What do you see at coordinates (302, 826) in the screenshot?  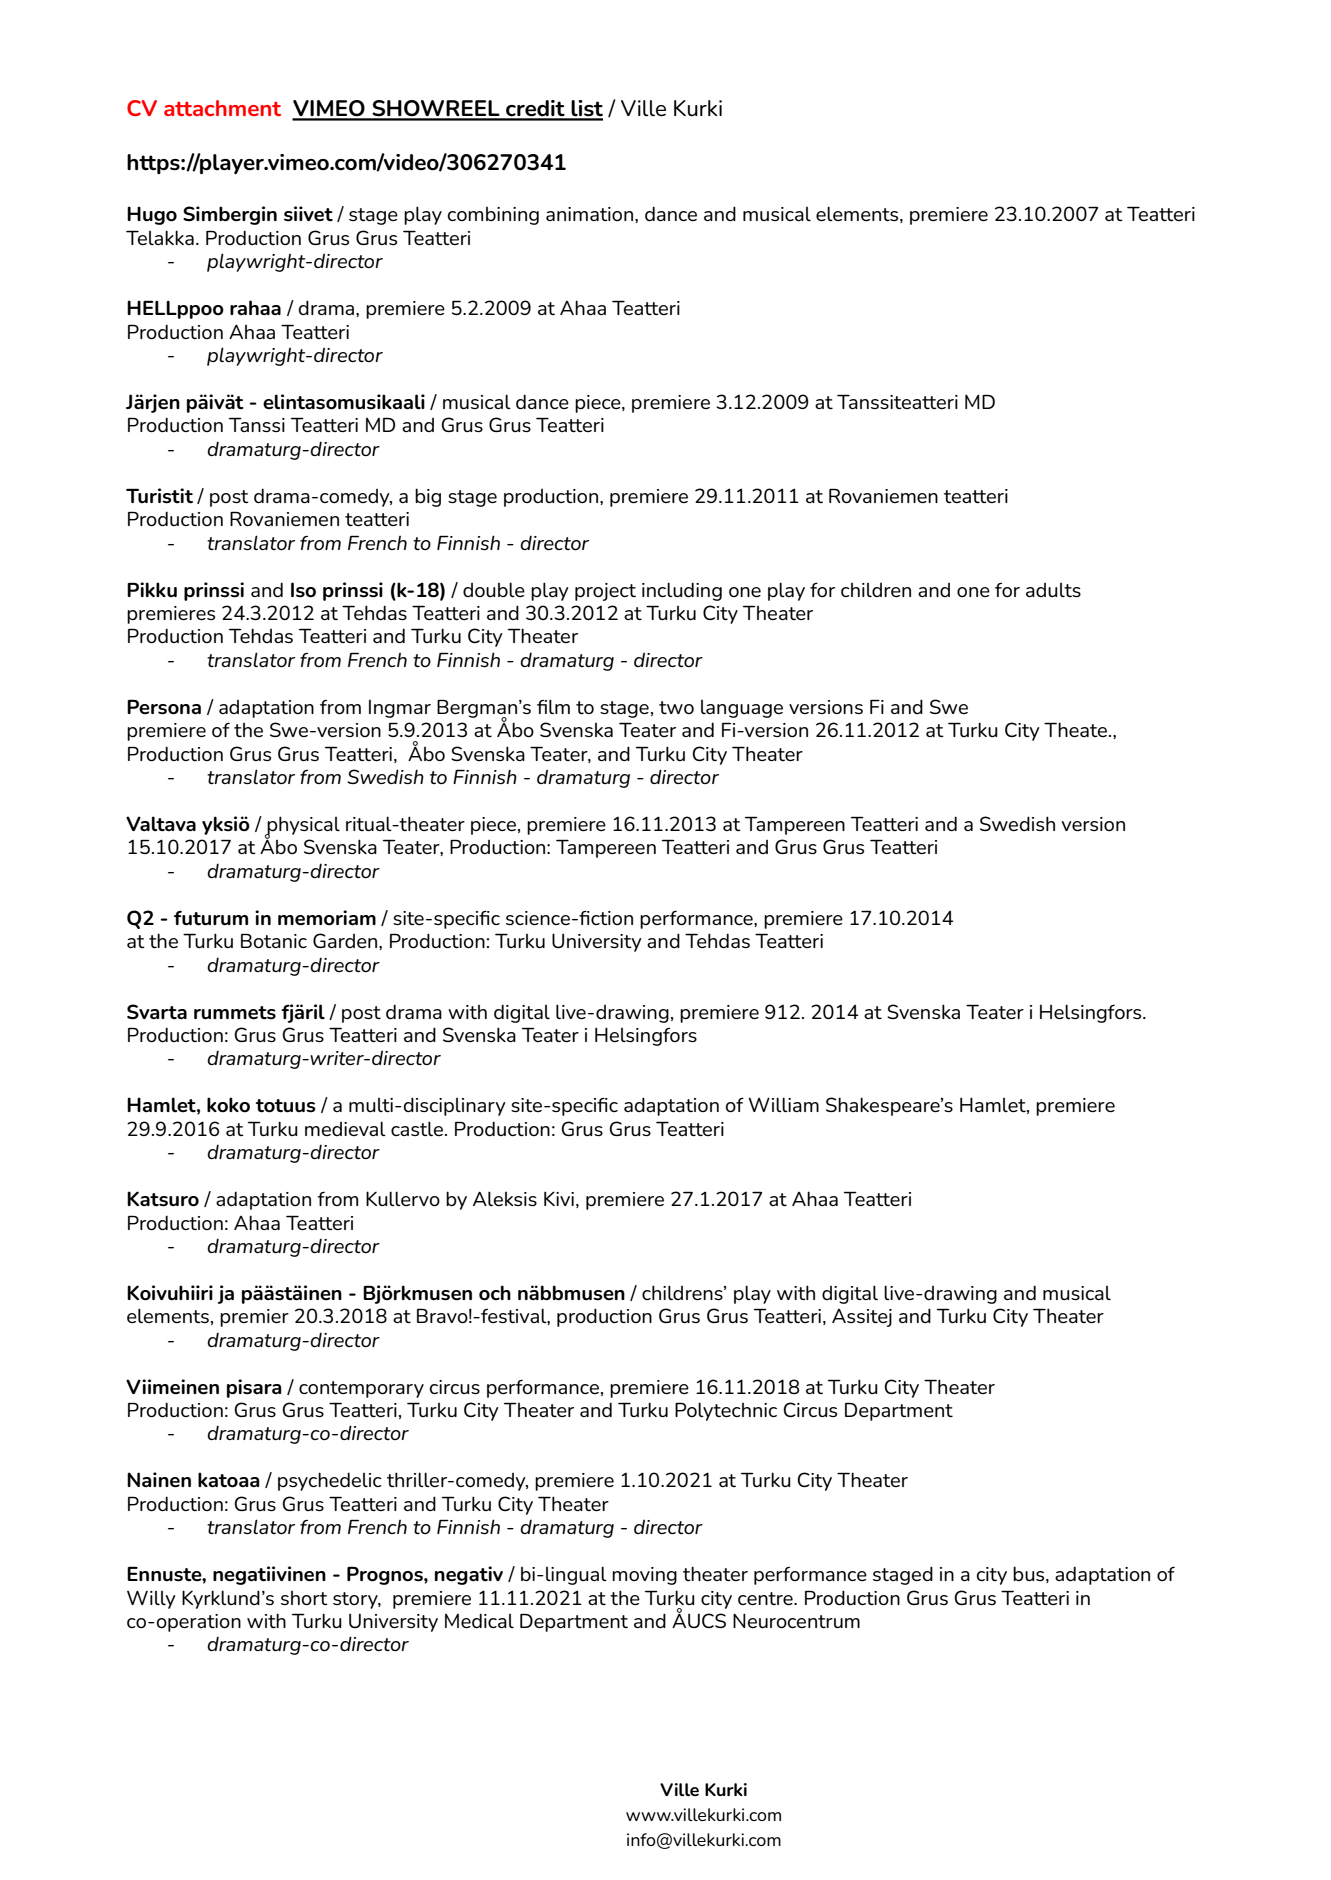 I see `physical` at bounding box center [302, 826].
